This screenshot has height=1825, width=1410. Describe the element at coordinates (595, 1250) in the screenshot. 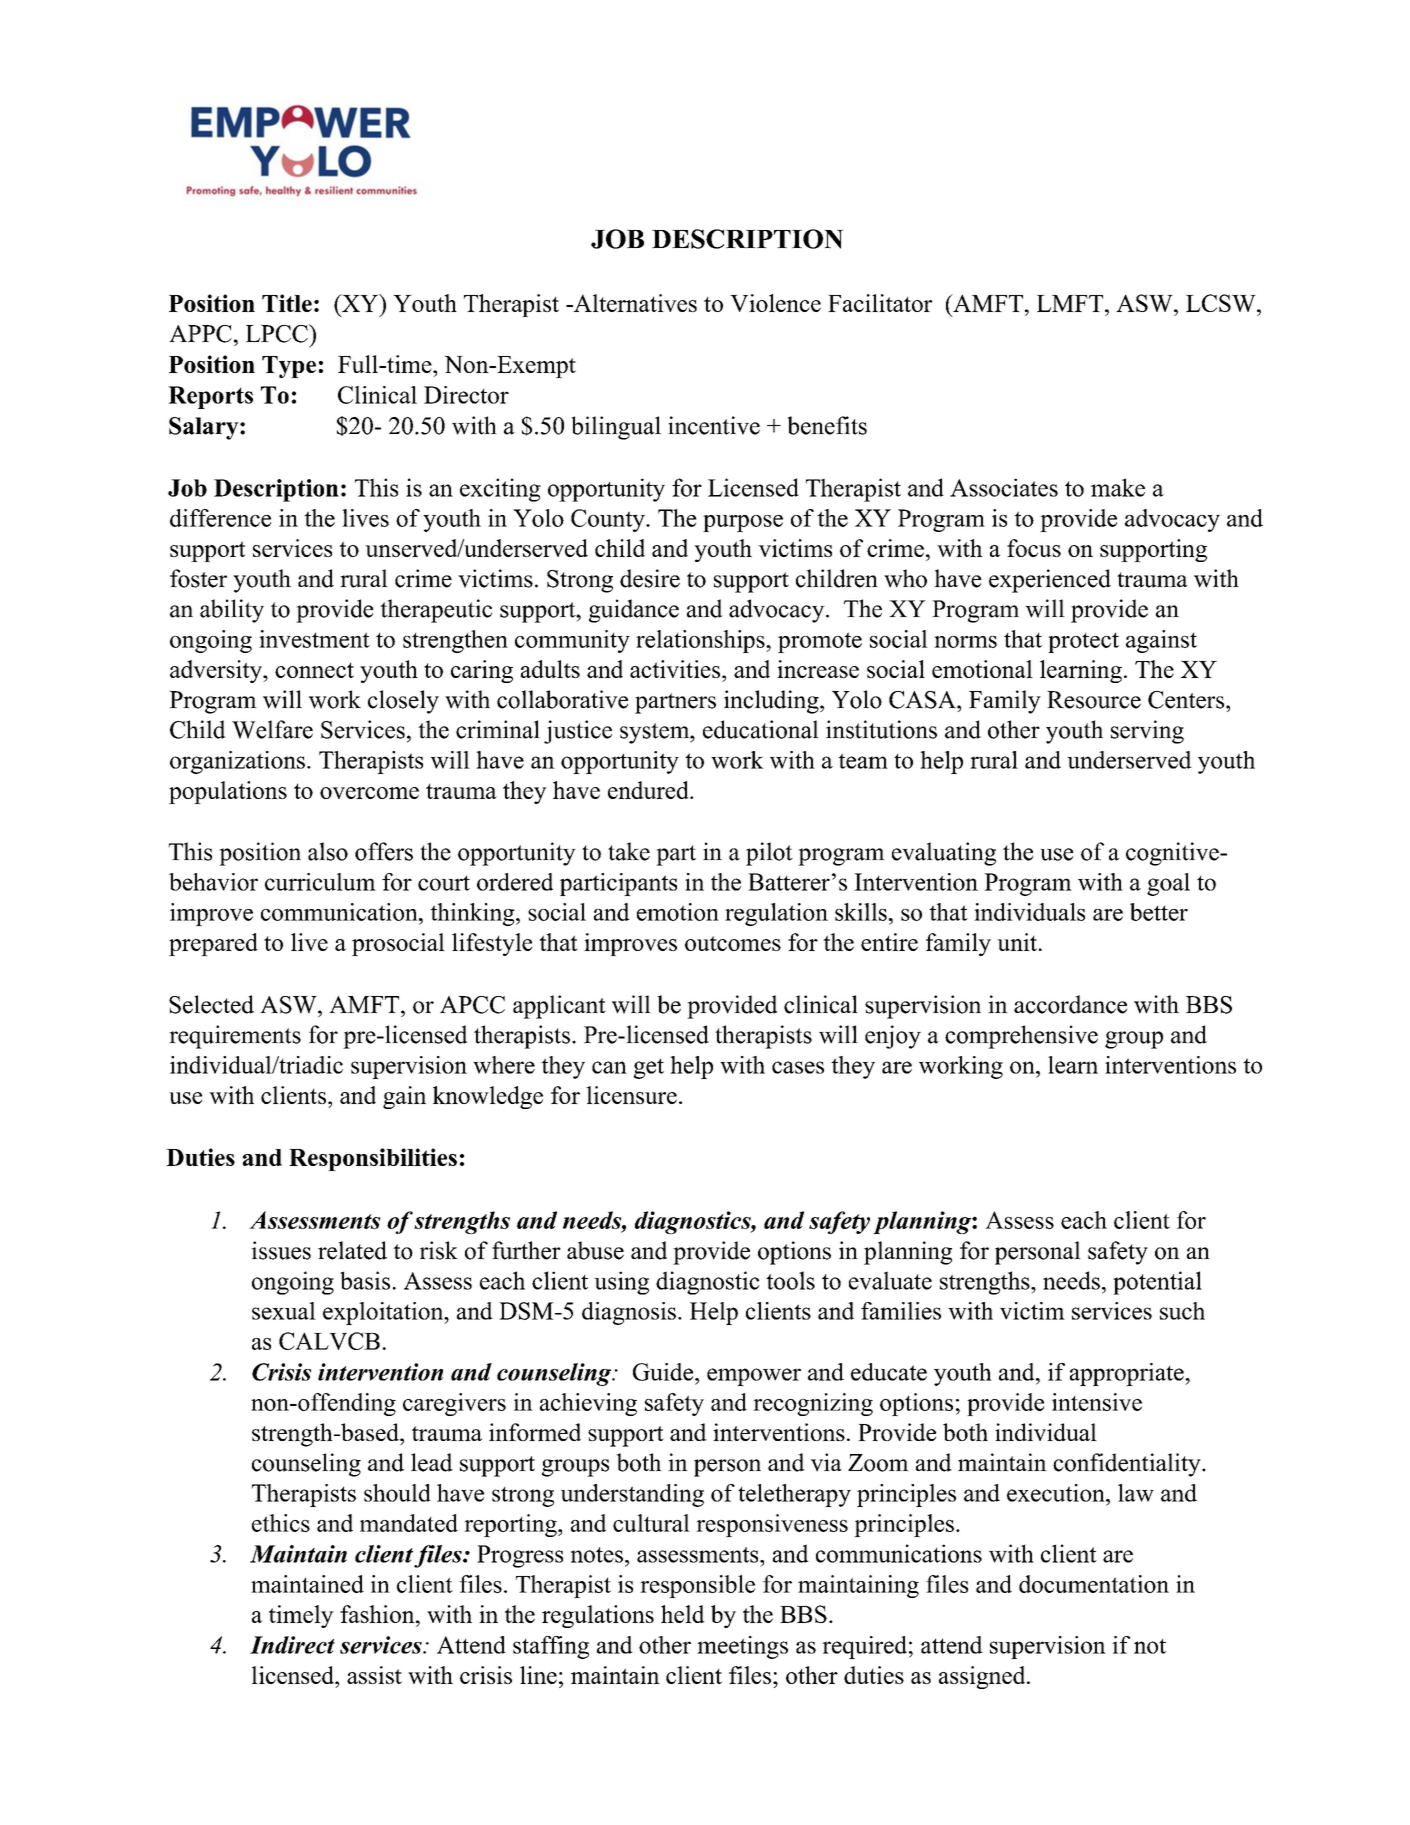

I see `abuse` at that location.
